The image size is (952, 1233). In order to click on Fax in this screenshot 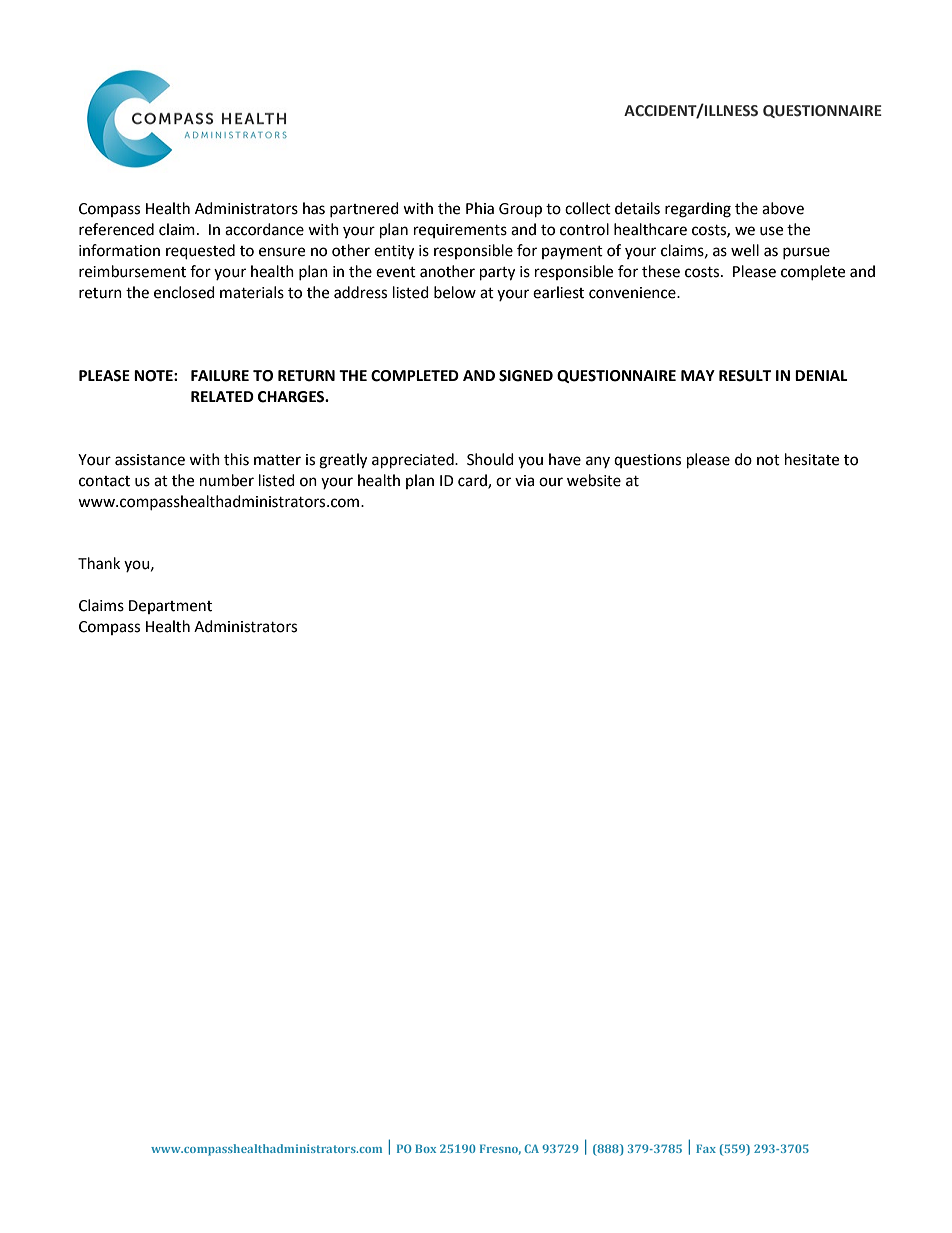, I will do `click(706, 1148)`.
